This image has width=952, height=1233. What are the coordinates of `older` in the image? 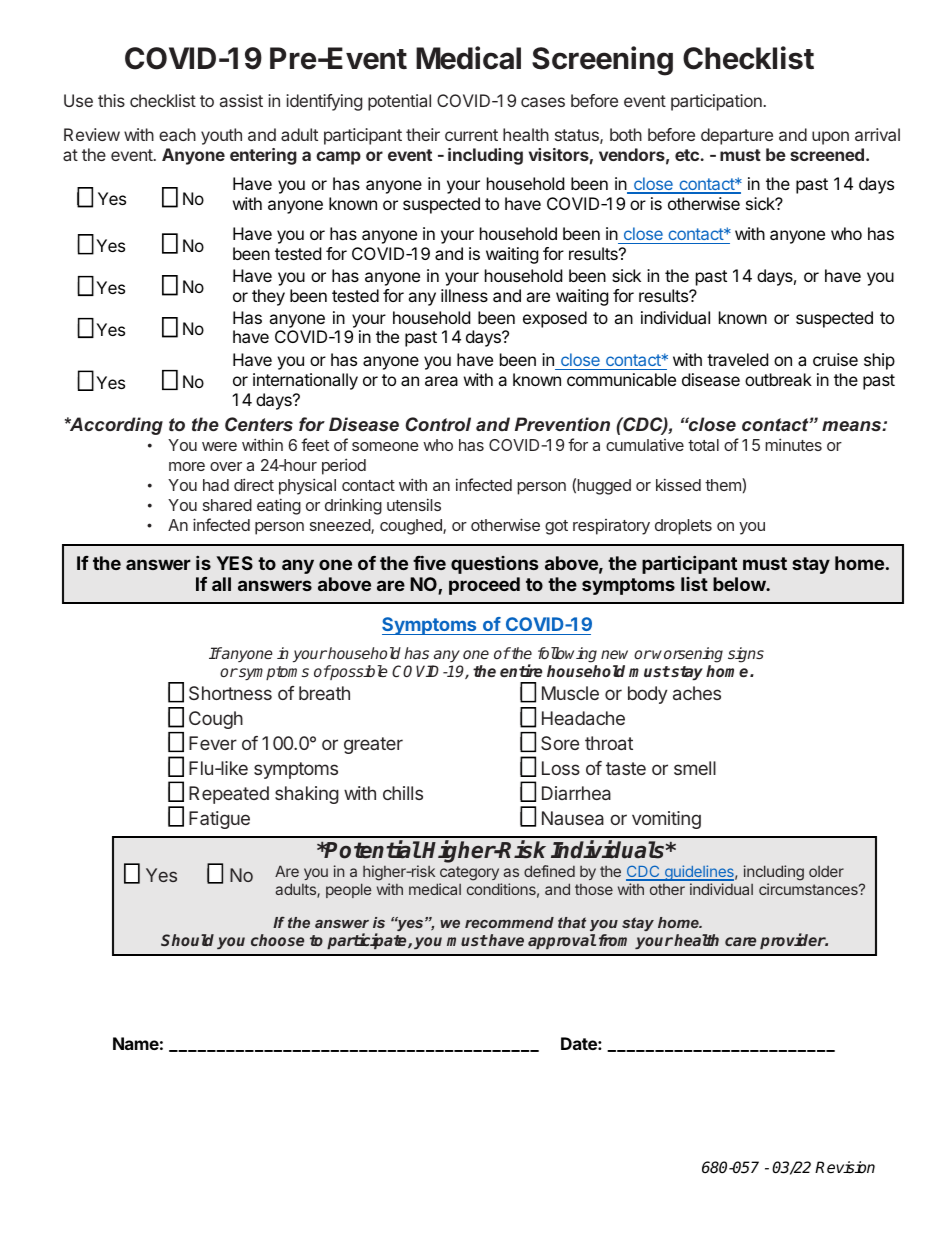 It's located at (826, 871).
